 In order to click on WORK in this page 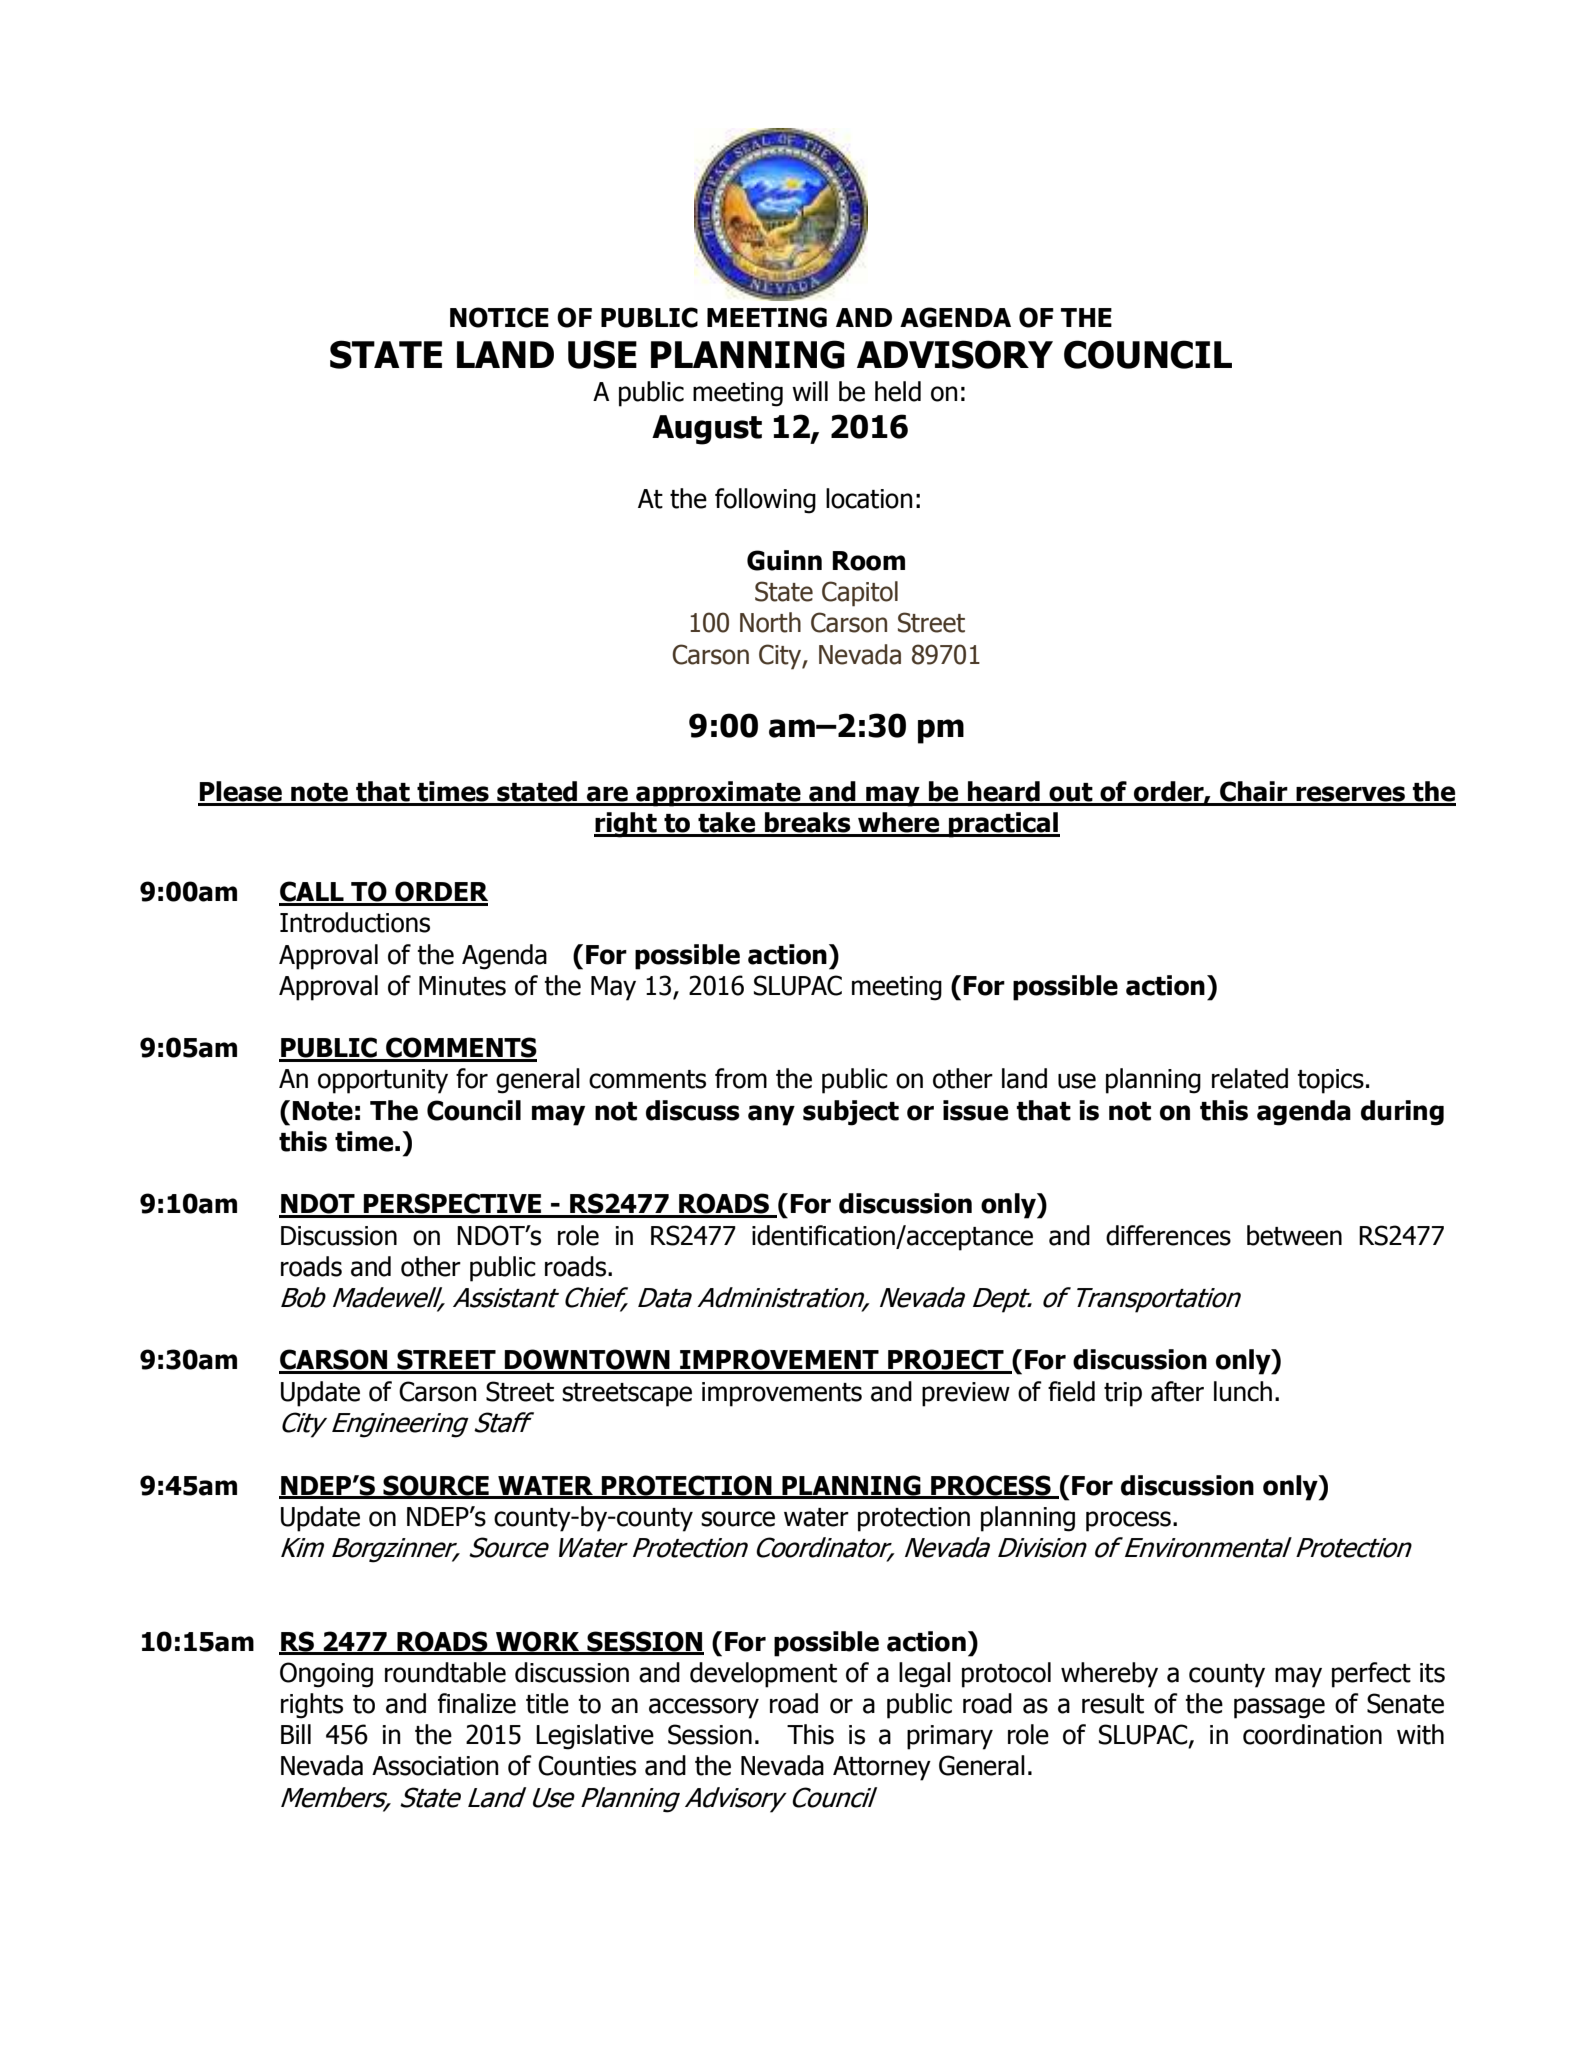, I will do `click(538, 1642)`.
